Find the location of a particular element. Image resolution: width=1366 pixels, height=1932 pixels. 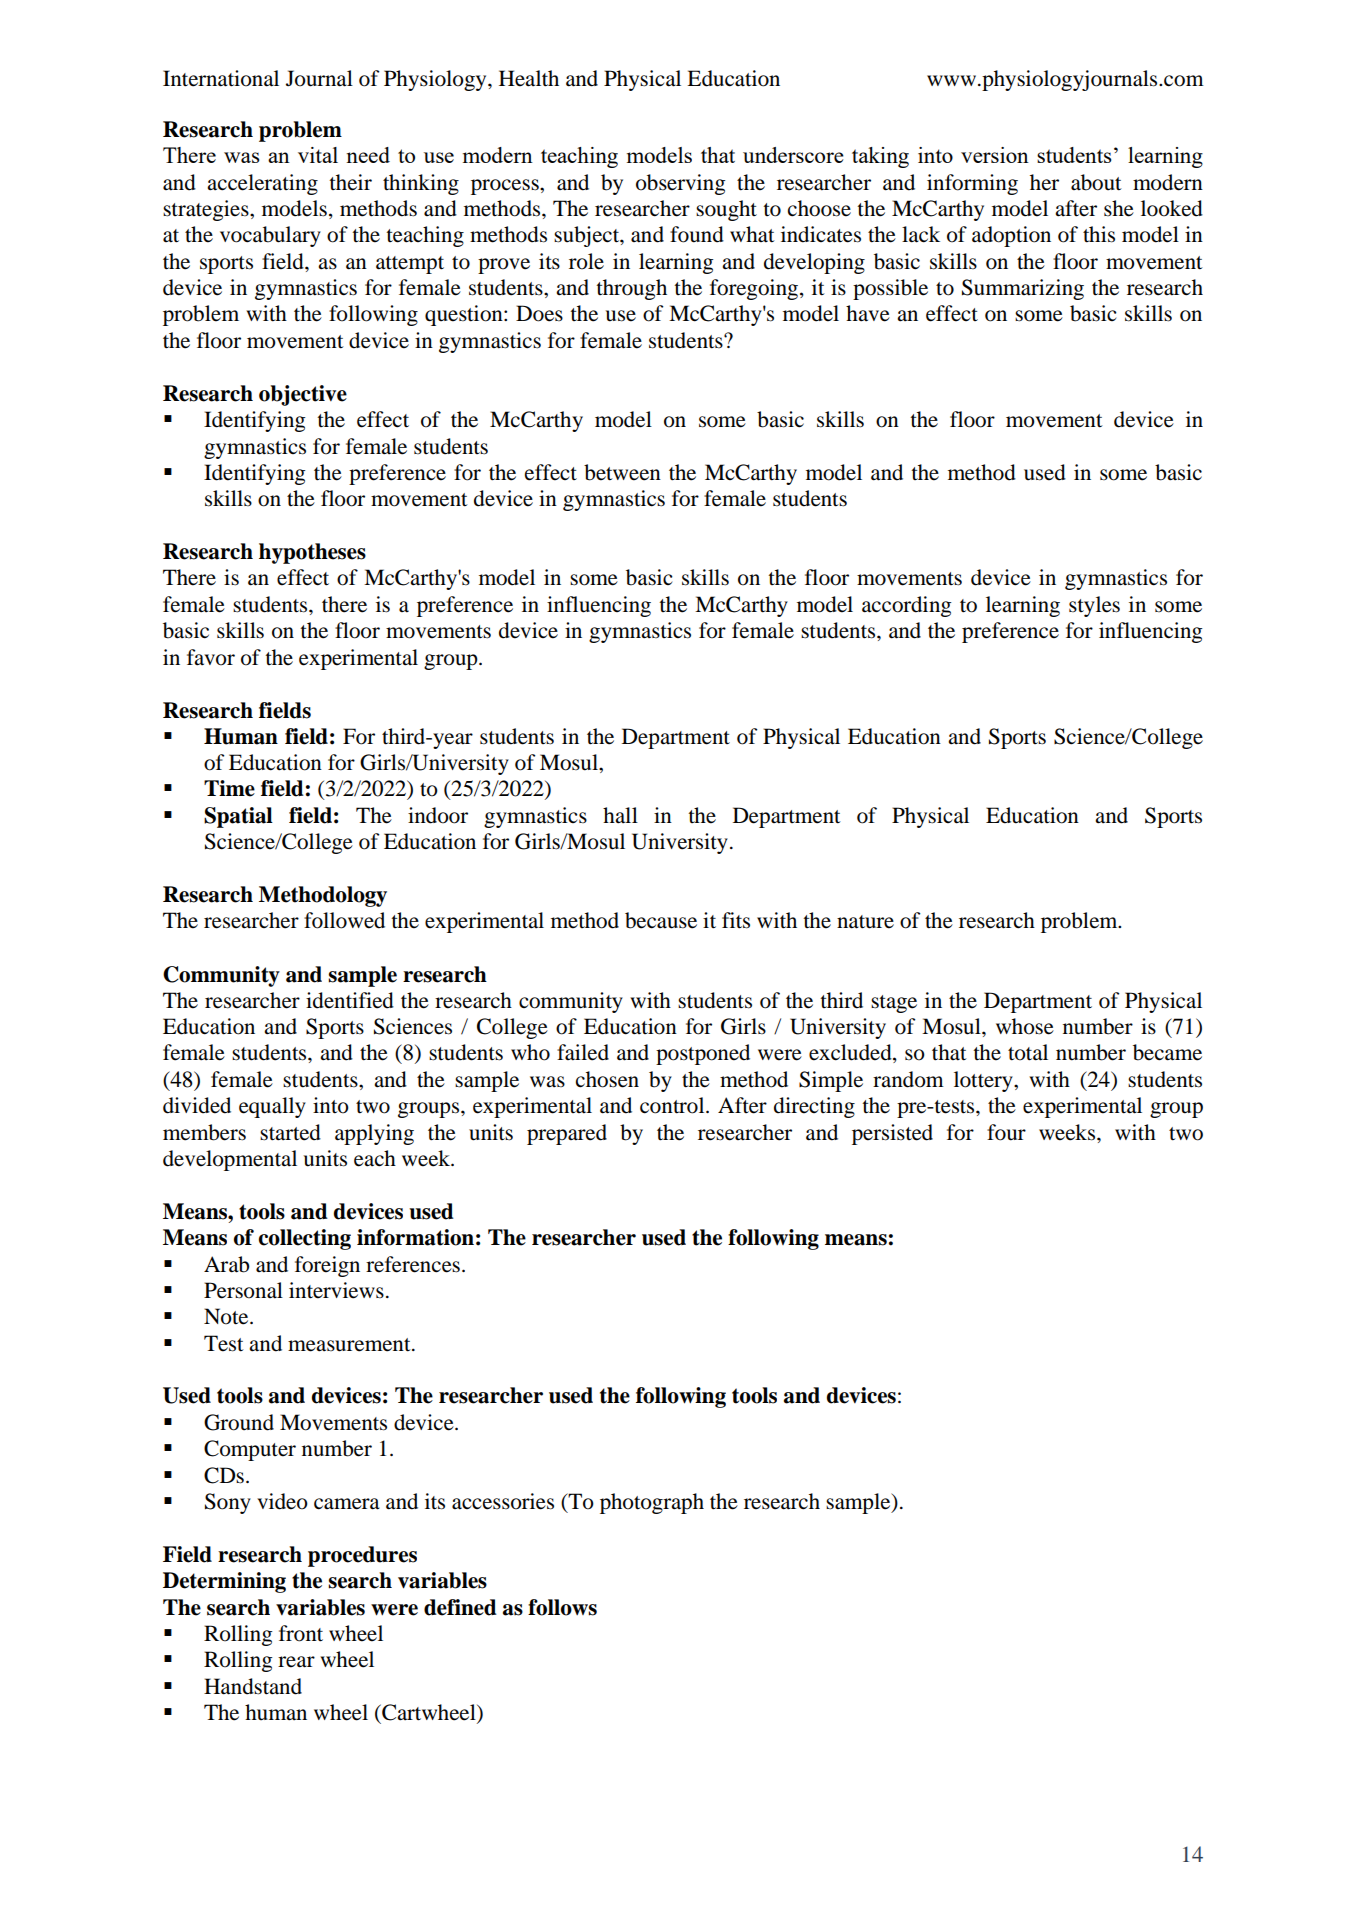

followed is located at coordinates (344, 920).
